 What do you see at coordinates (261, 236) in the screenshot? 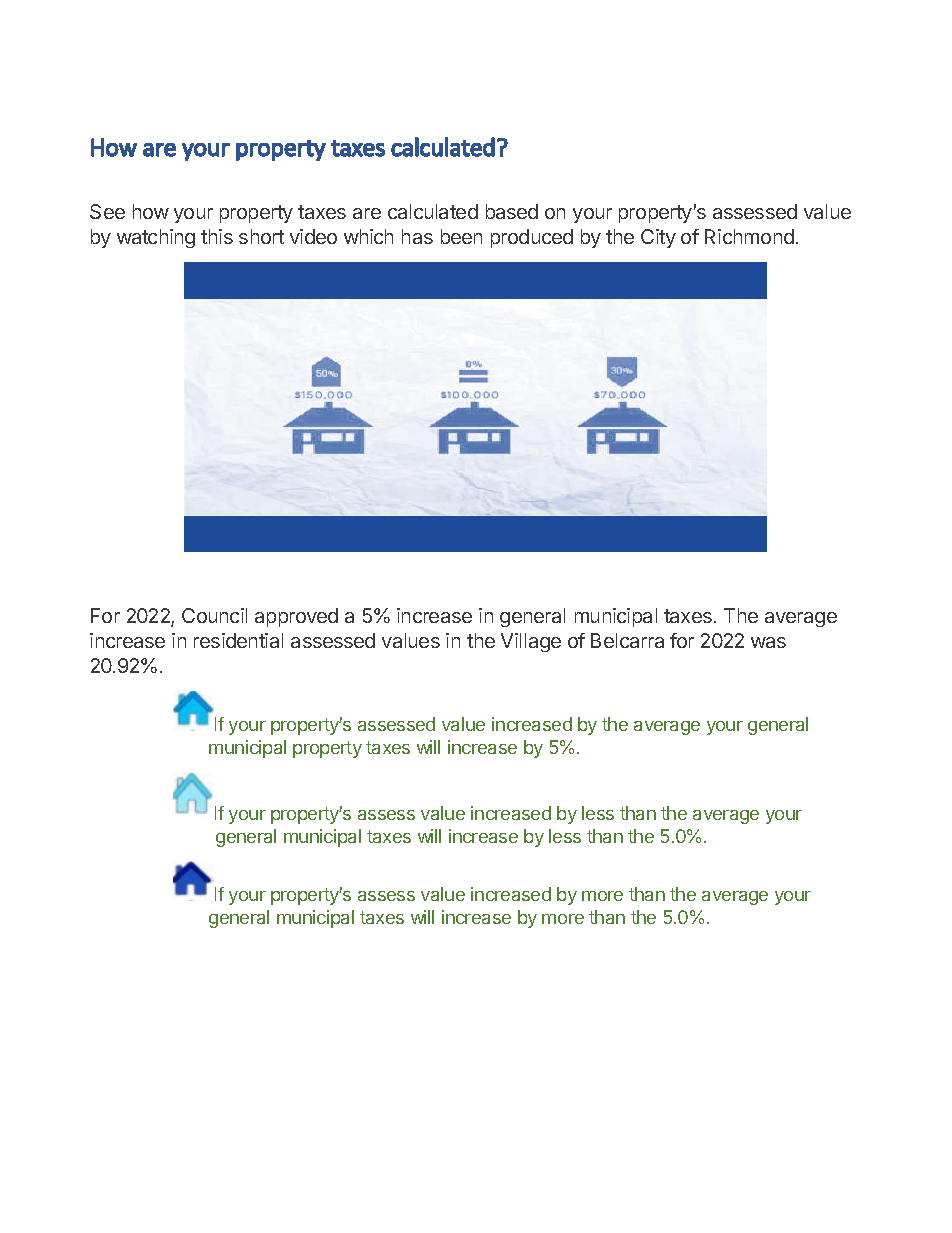
I see `short` at bounding box center [261, 236].
